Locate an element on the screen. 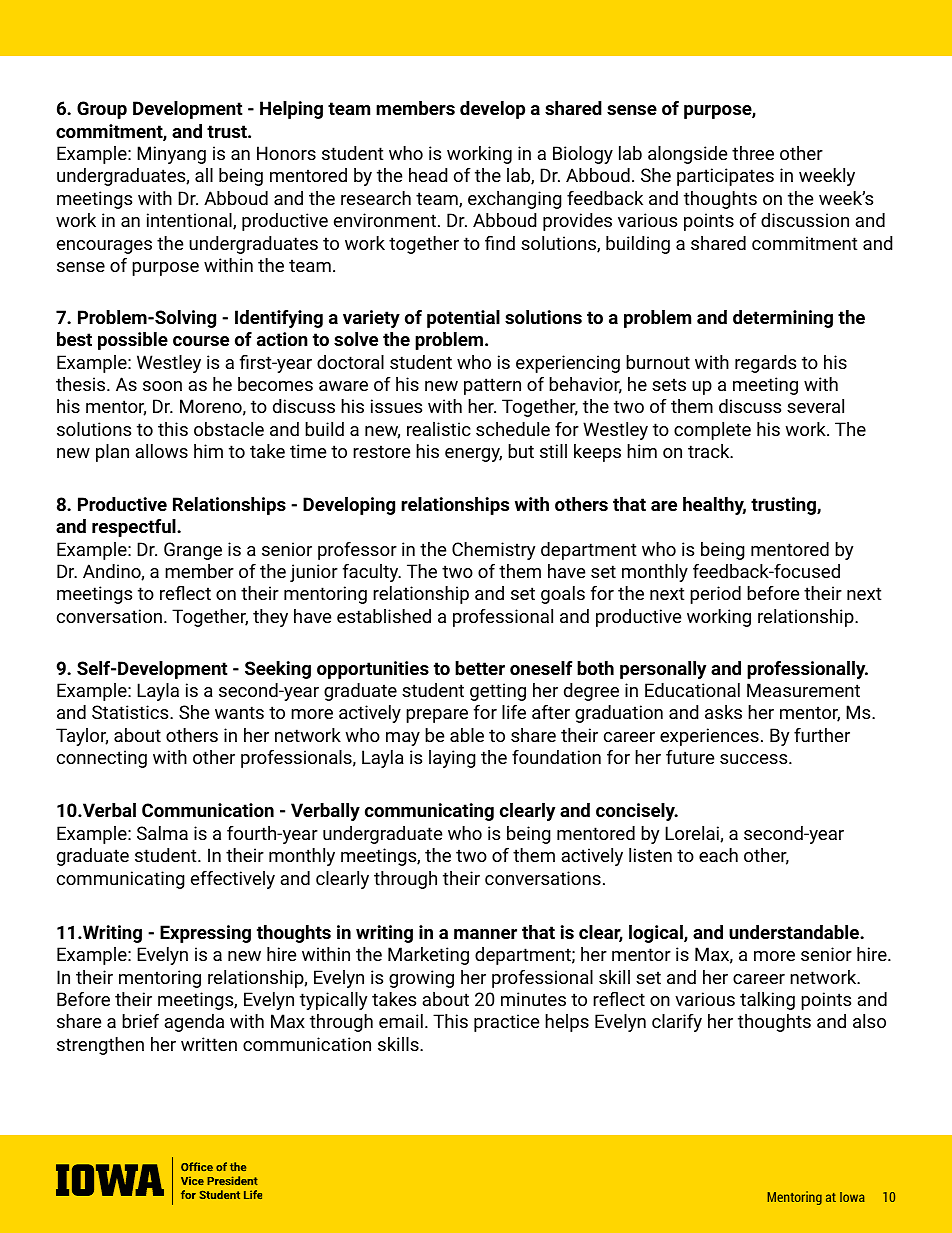  Statistics is located at coordinates (131, 712).
